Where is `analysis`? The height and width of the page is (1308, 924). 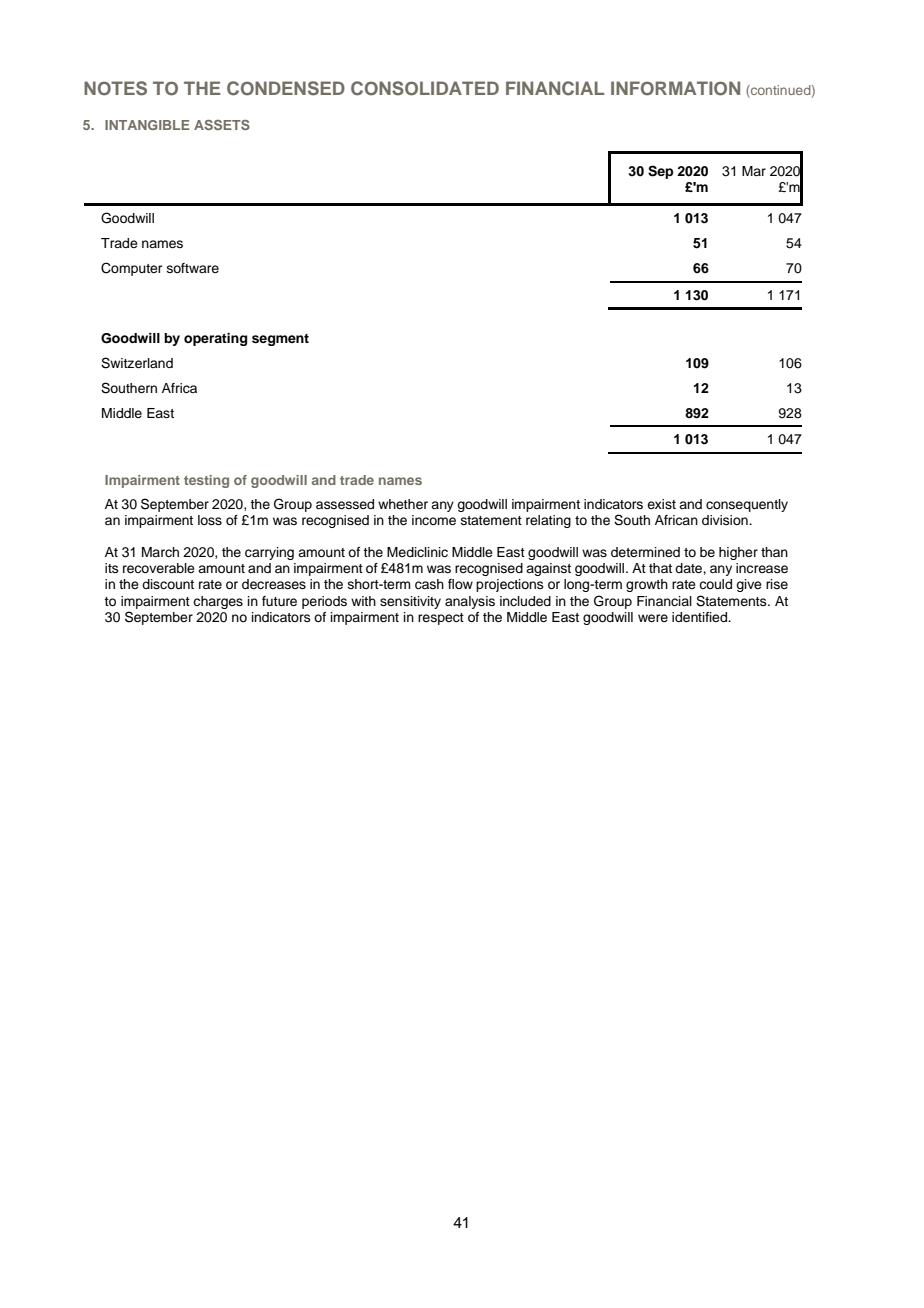 analysis is located at coordinates (470, 602).
